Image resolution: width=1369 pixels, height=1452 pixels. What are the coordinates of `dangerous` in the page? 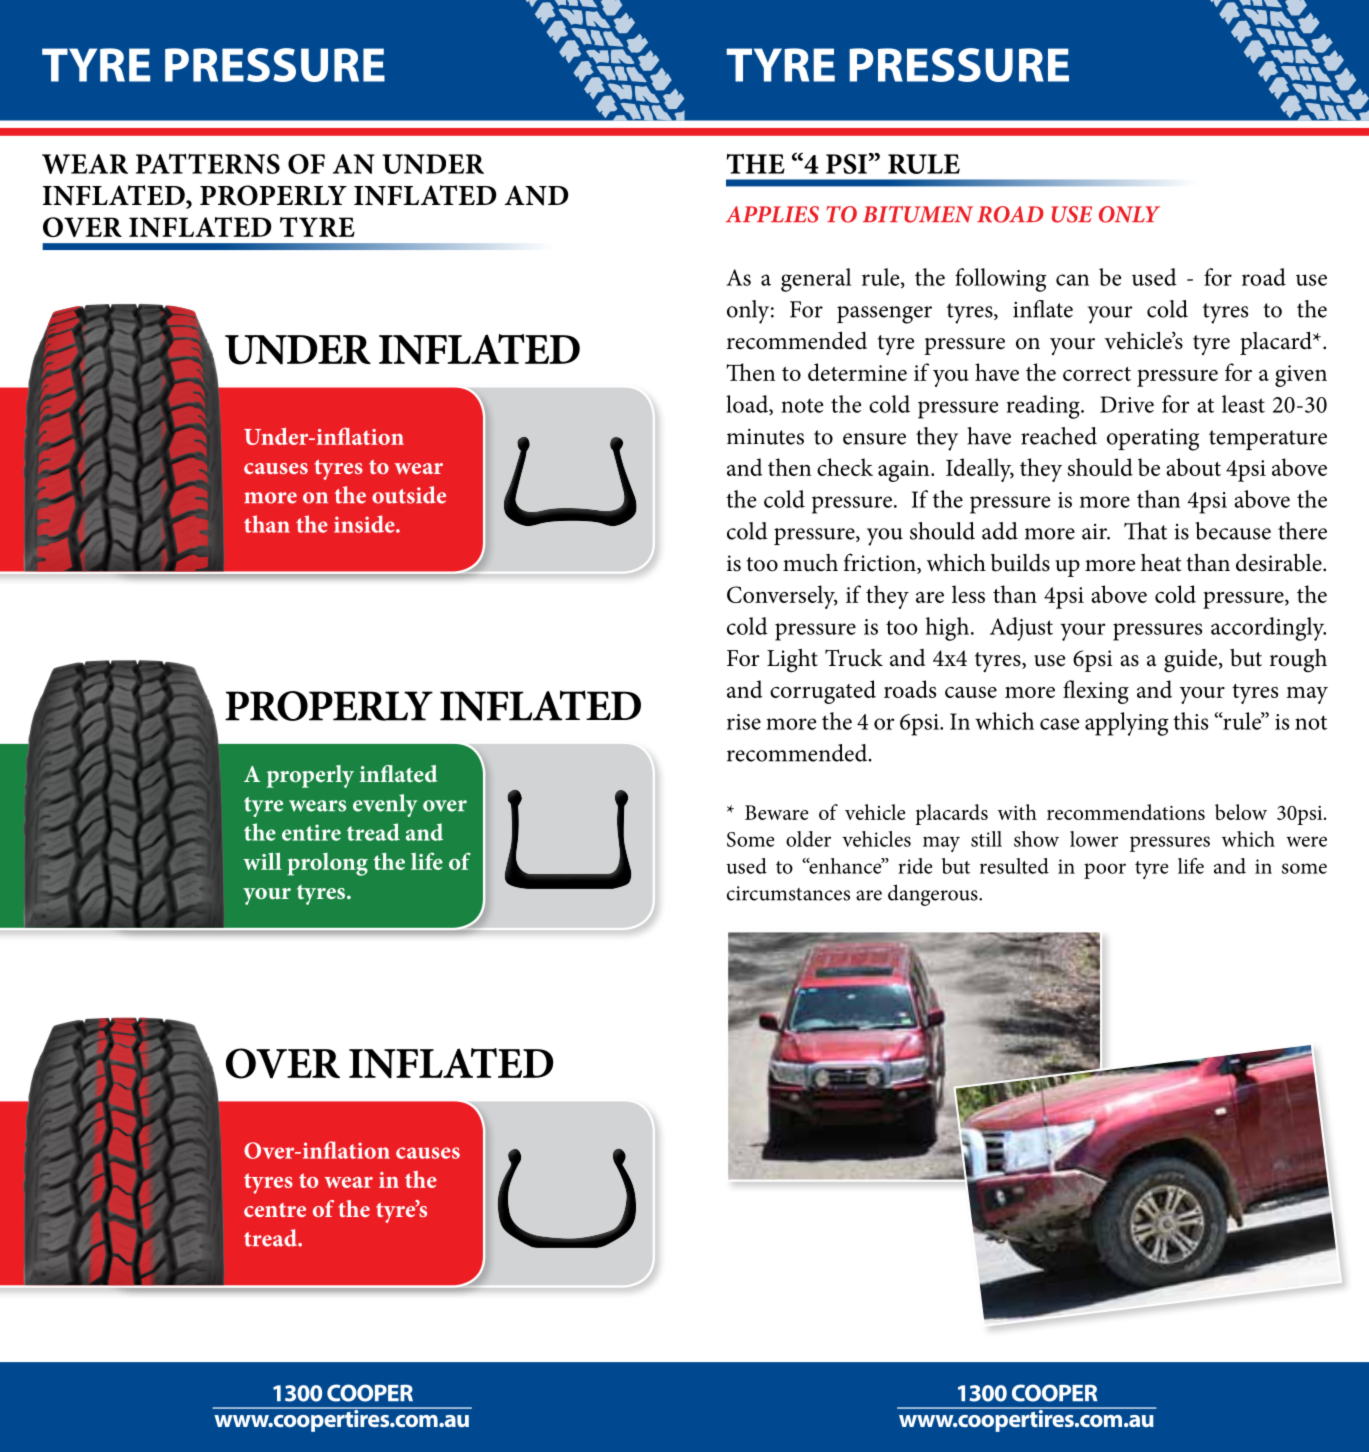 It's located at (934, 895).
